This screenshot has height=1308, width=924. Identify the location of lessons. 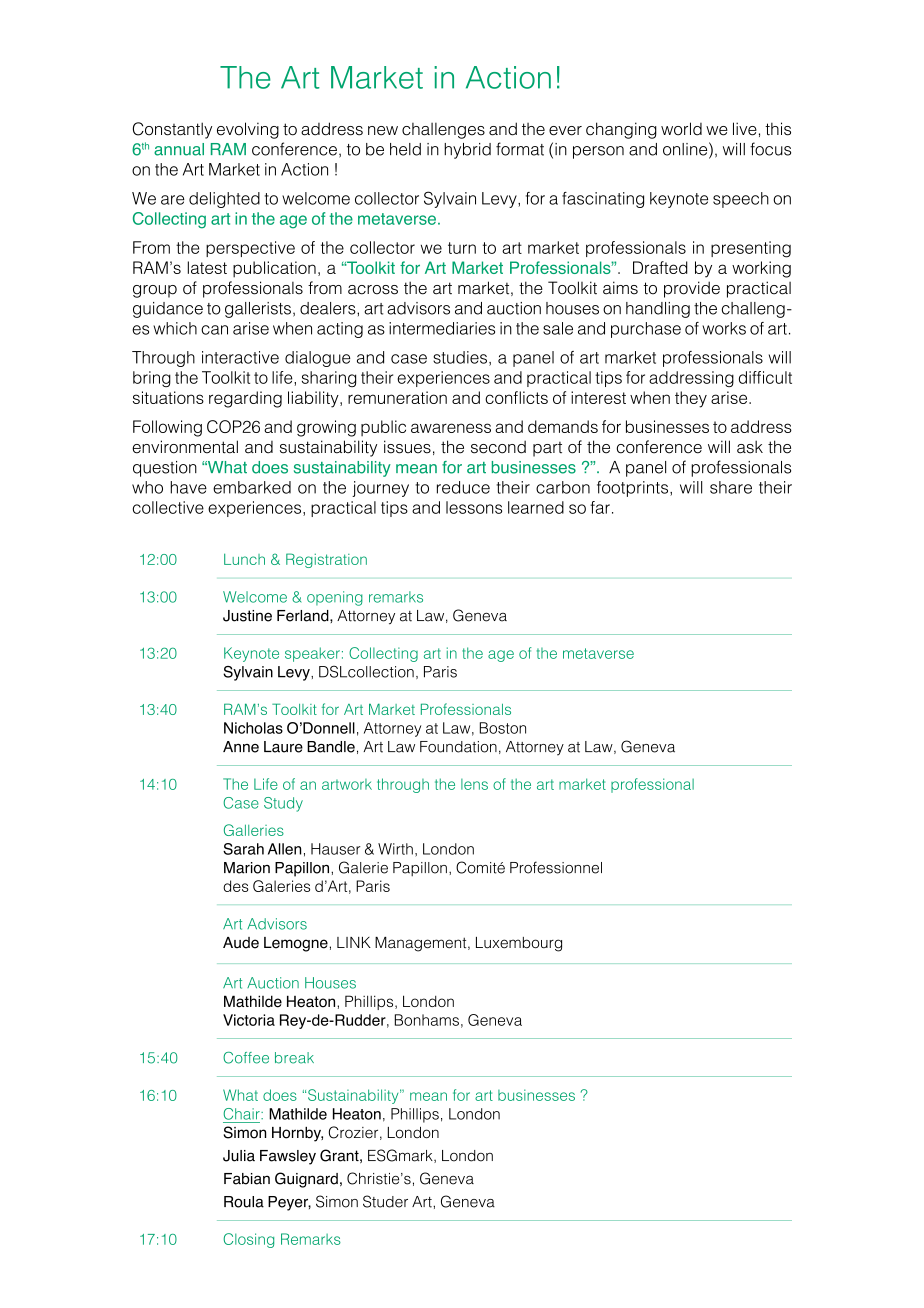
(474, 507).
